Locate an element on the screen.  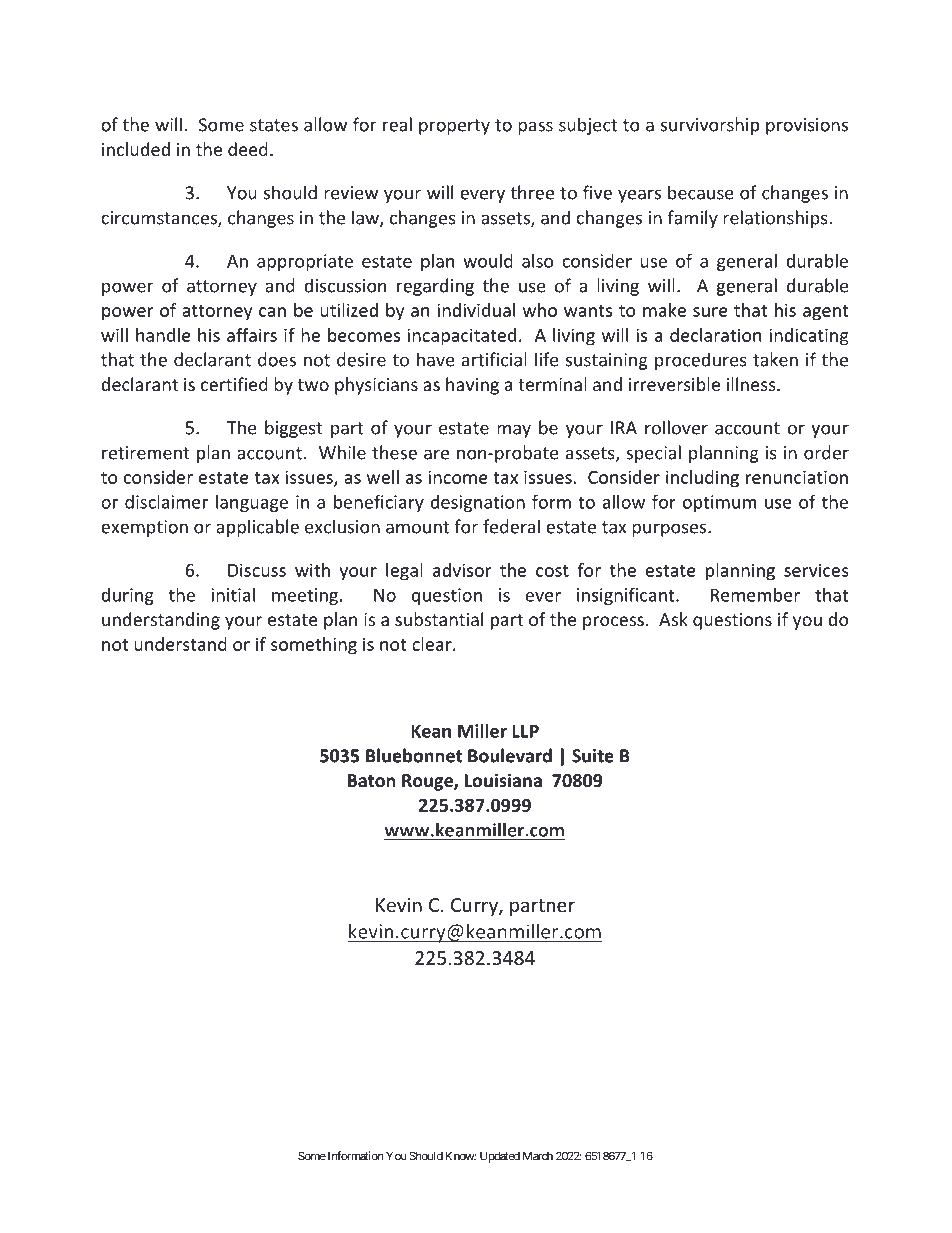
initial is located at coordinates (233, 595).
